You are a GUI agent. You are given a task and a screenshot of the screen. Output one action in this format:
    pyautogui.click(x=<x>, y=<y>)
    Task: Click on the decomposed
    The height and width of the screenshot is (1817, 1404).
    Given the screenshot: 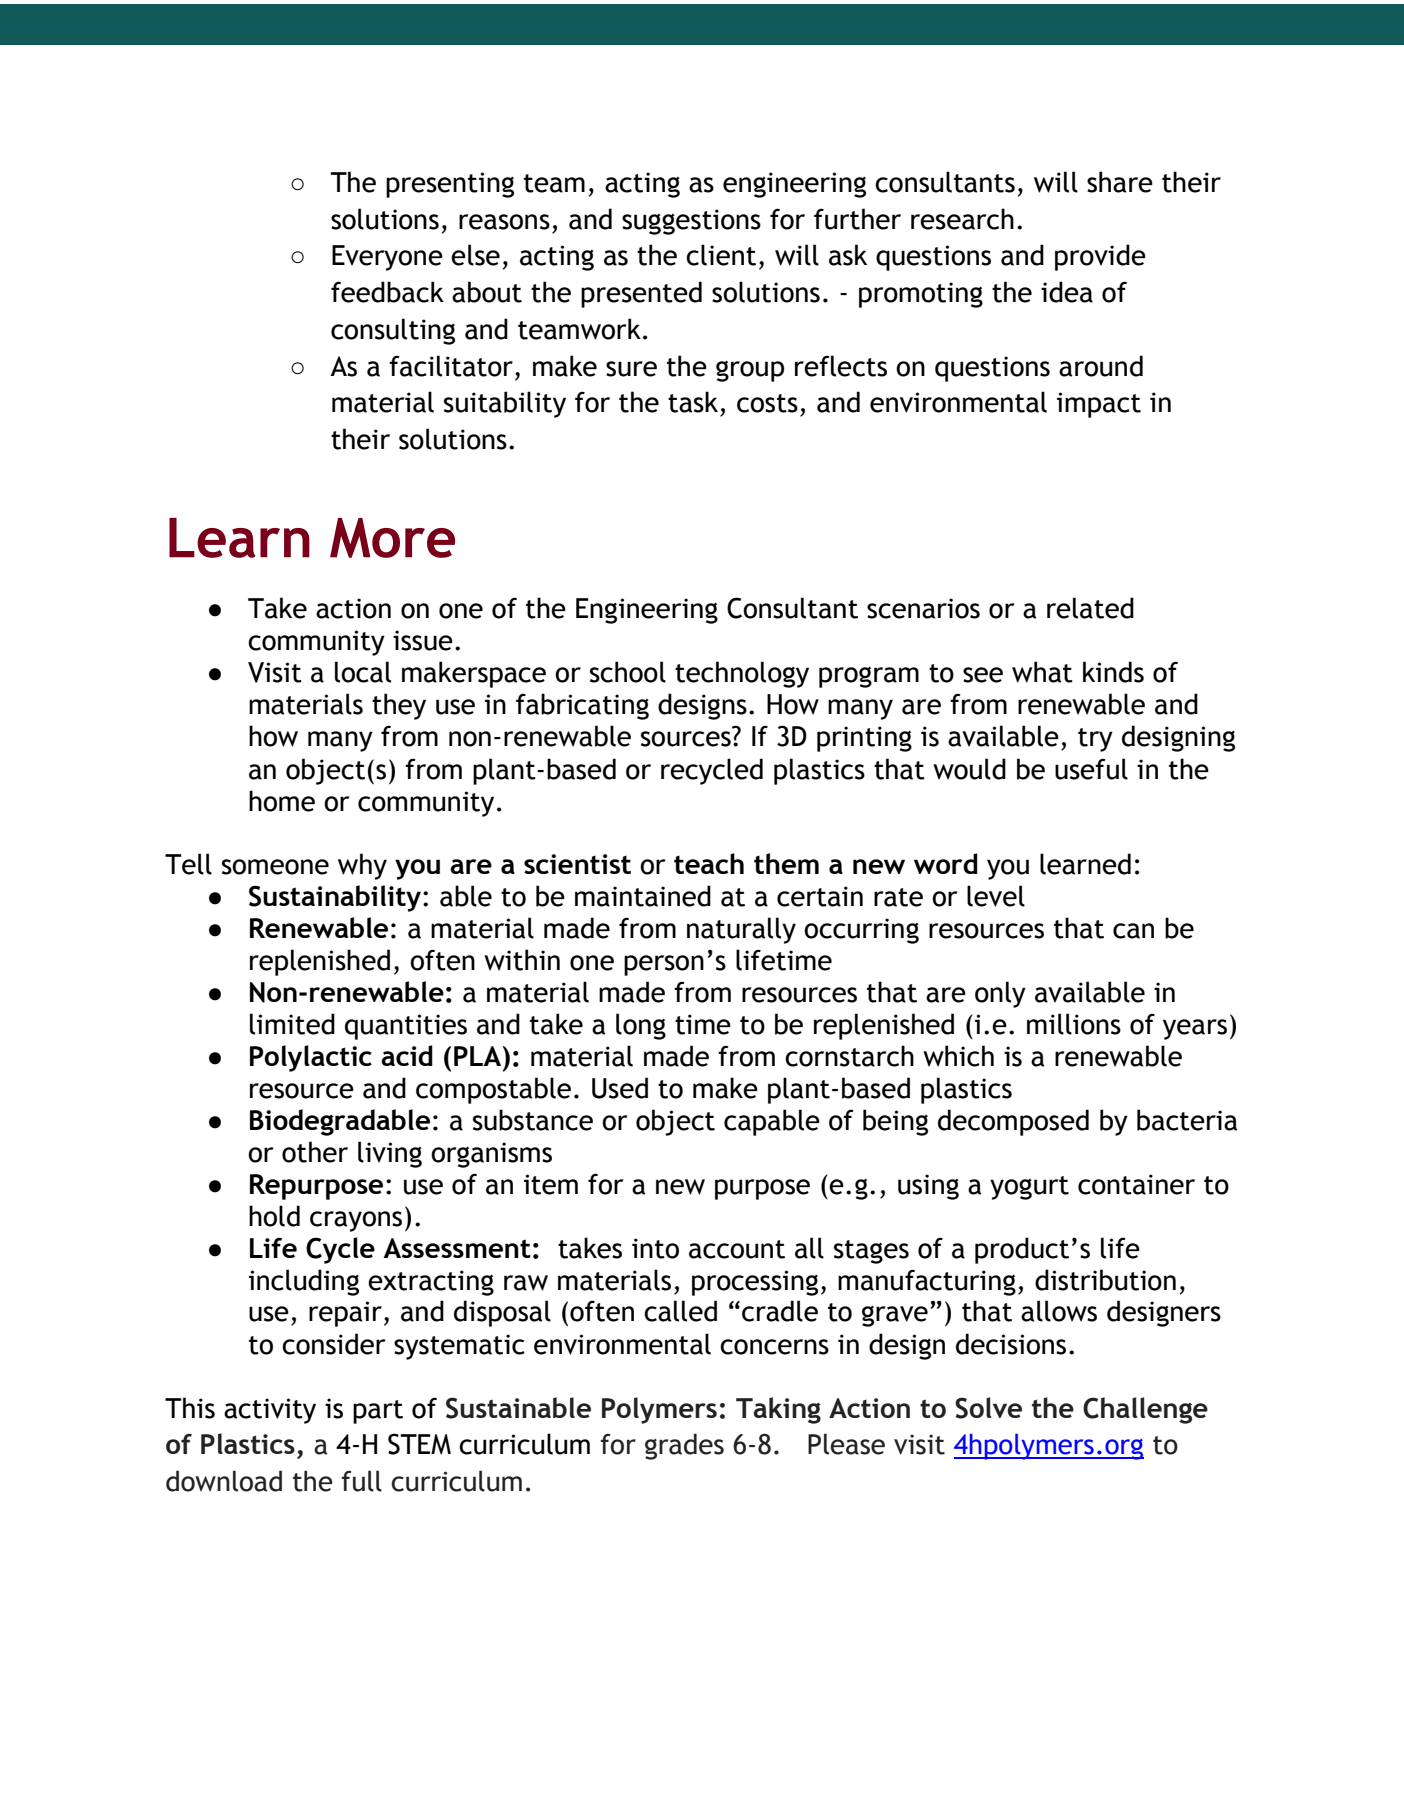 What is the action you would take?
    pyautogui.click(x=1013, y=1122)
